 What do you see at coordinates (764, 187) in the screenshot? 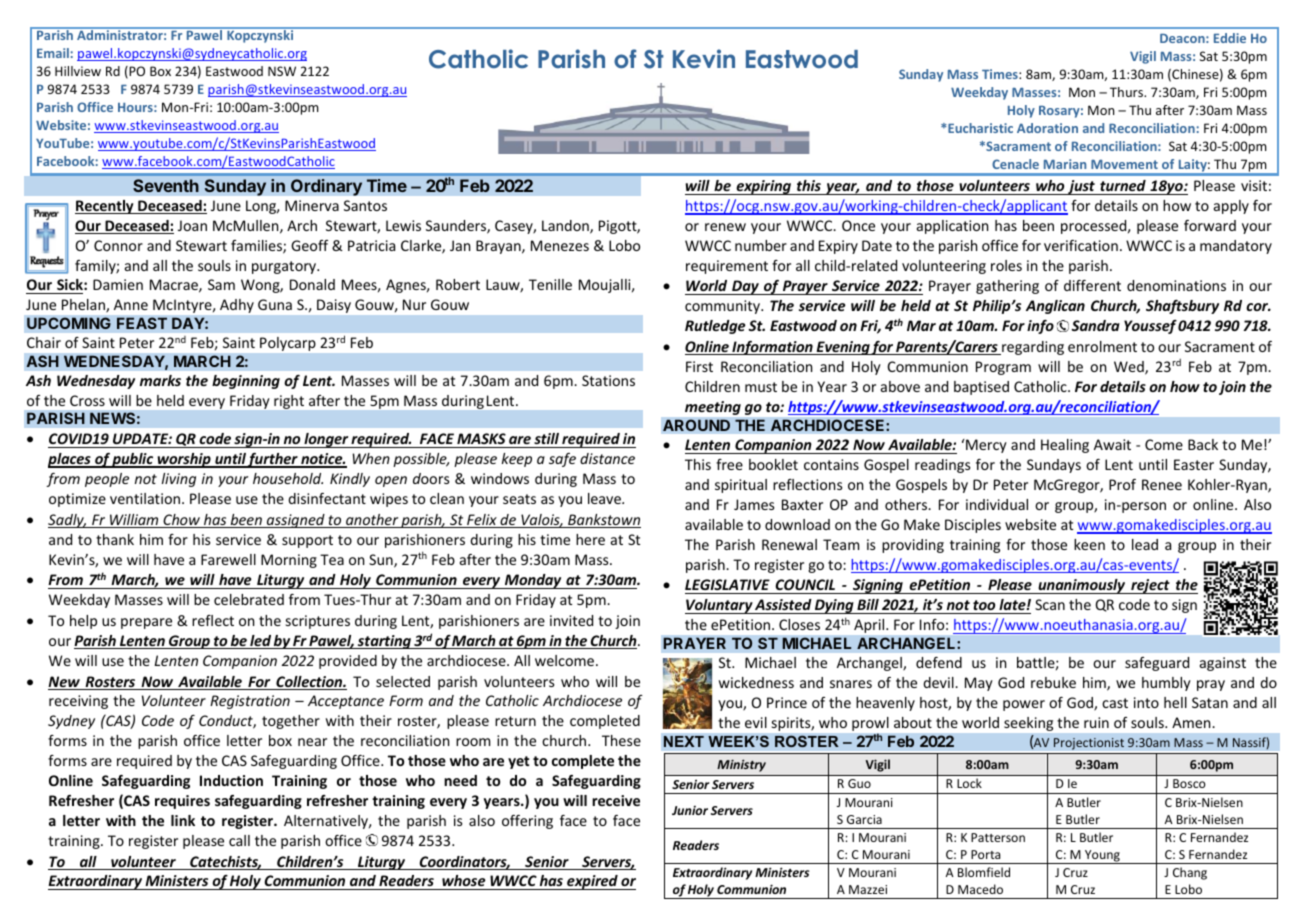
I see `expiring` at bounding box center [764, 187].
